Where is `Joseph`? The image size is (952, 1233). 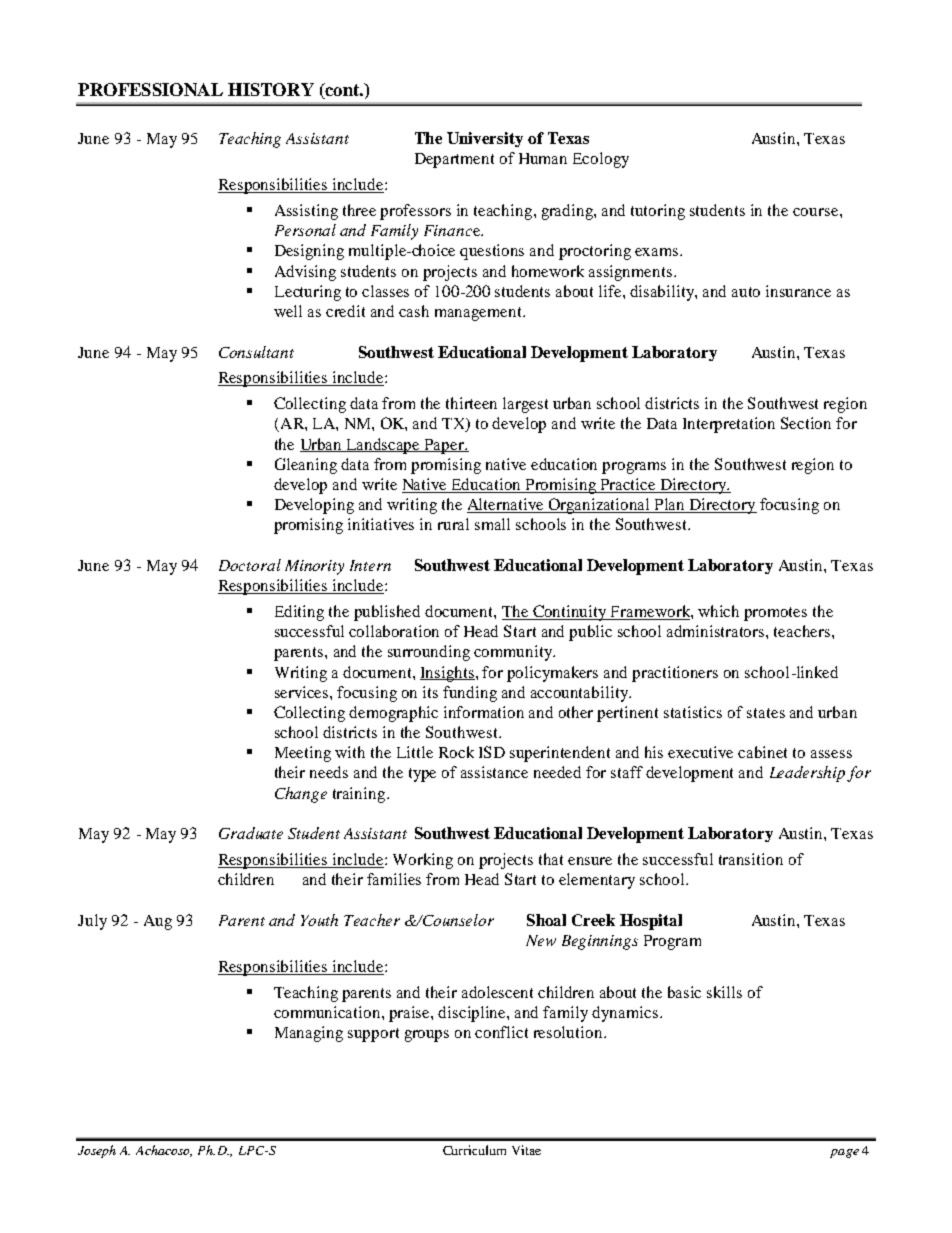 Joseph is located at coordinates (97, 1151).
